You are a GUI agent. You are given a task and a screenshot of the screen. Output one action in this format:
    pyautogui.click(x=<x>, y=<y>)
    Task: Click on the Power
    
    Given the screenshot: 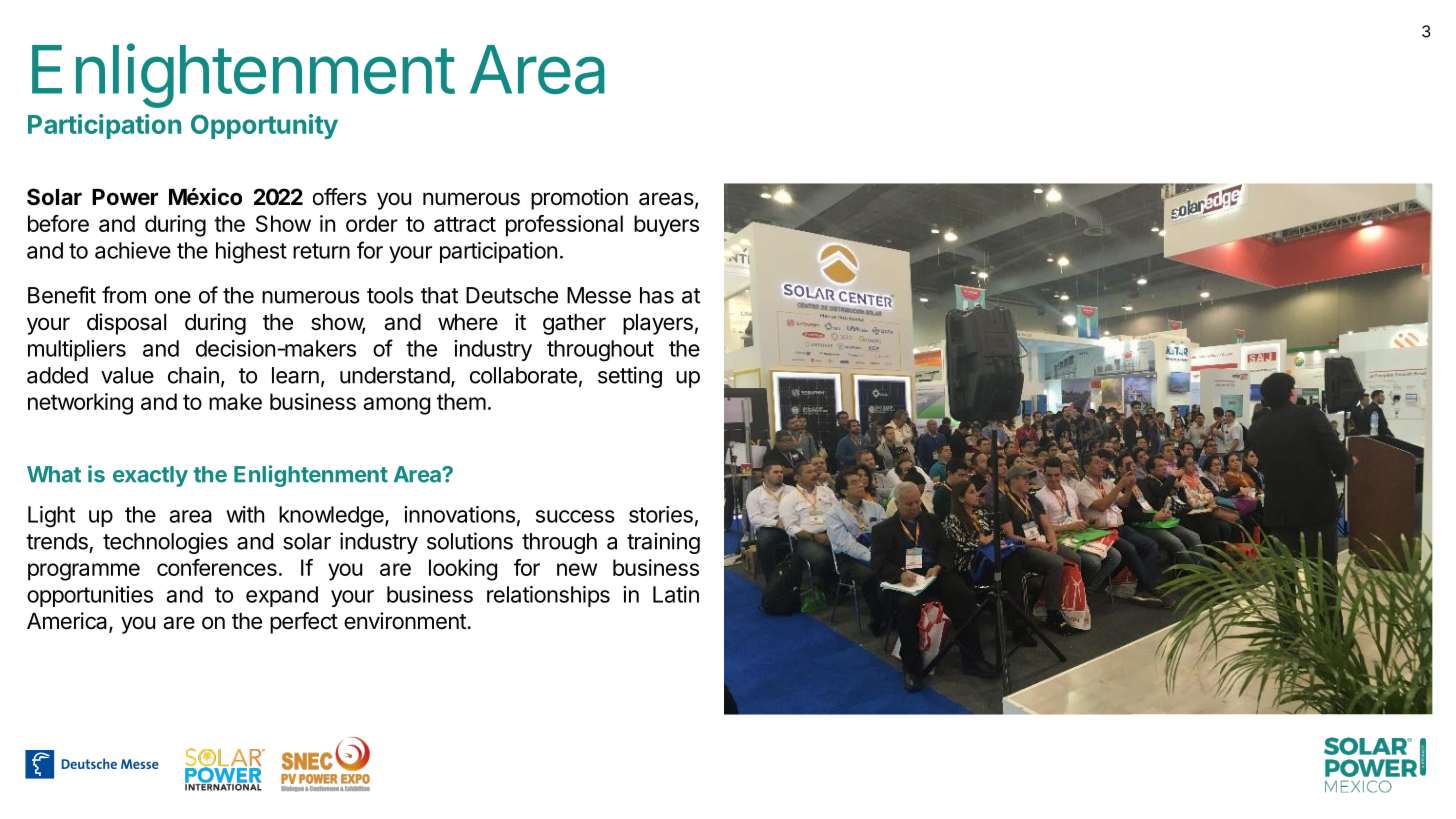 What is the action you would take?
    pyautogui.click(x=125, y=197)
